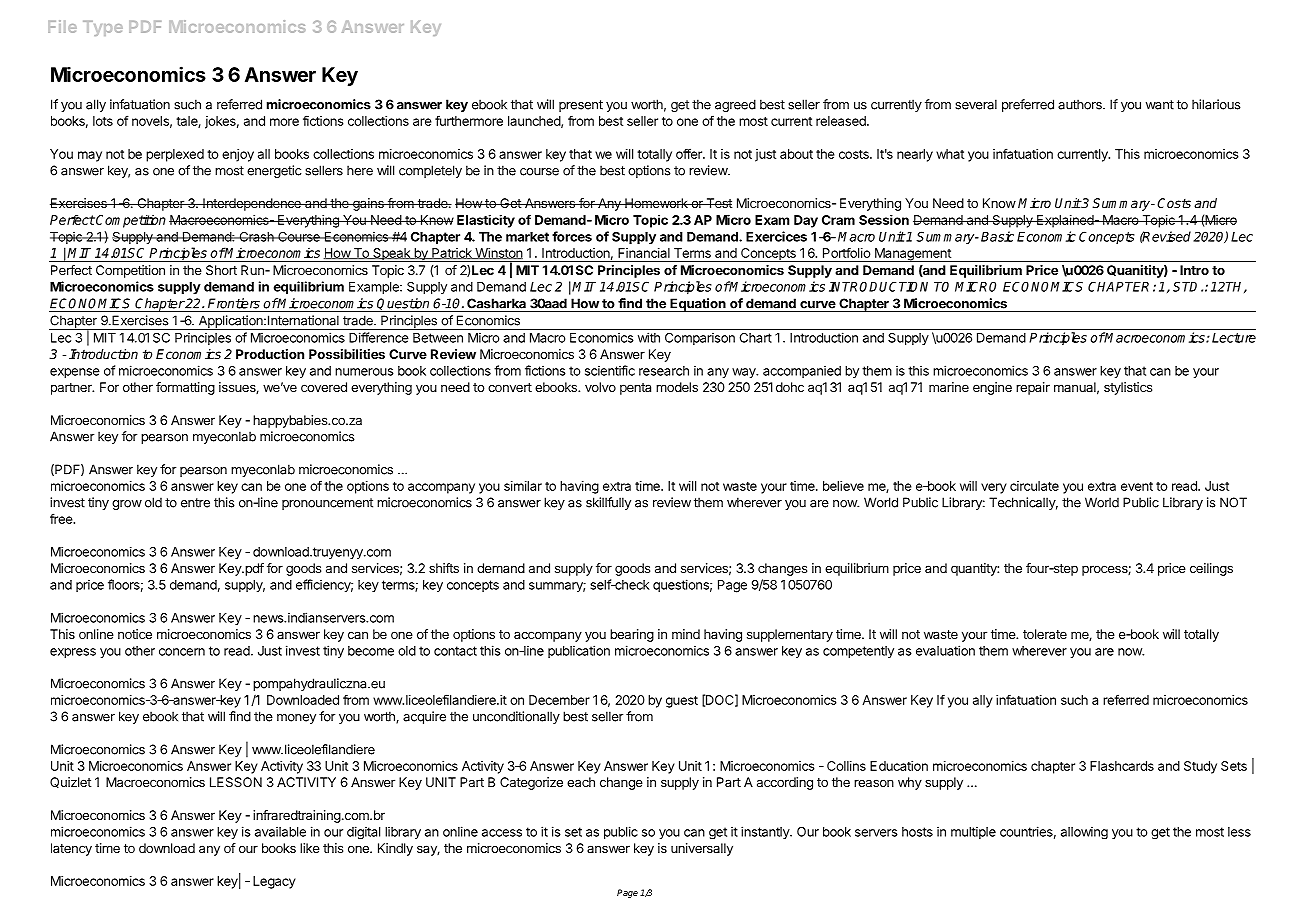 This page has height=924, width=1308. Describe the element at coordinates (1211, 569) in the page. I see `ceilings` at that location.
